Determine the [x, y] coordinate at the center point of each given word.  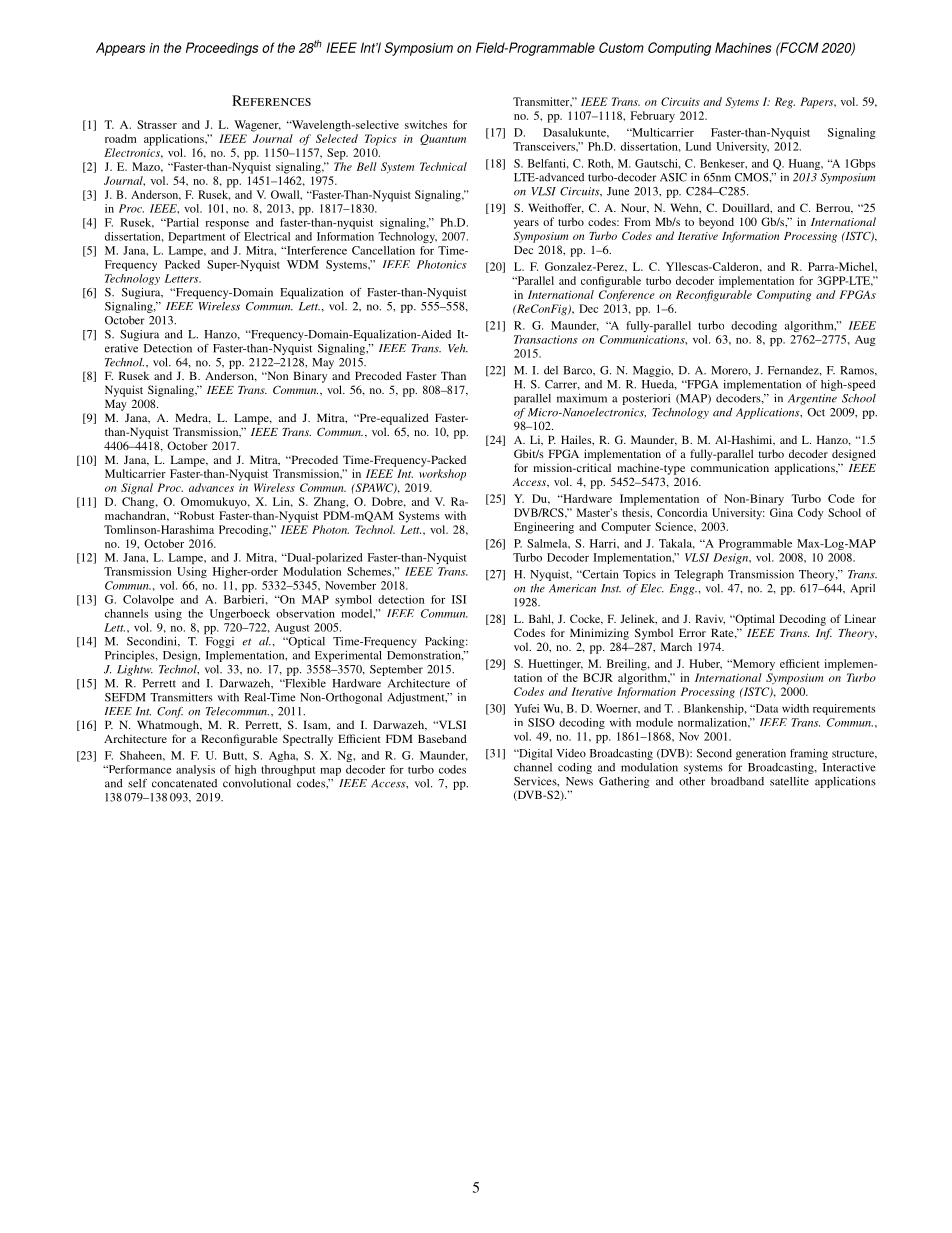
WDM [303, 264]
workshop [442, 475]
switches [426, 124]
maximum [582, 398]
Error [692, 632]
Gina [781, 512]
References [271, 100]
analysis [195, 770]
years [526, 224]
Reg [785, 103]
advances [211, 487]
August [292, 628]
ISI [459, 599]
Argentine [812, 399]
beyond [716, 223]
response [227, 225]
